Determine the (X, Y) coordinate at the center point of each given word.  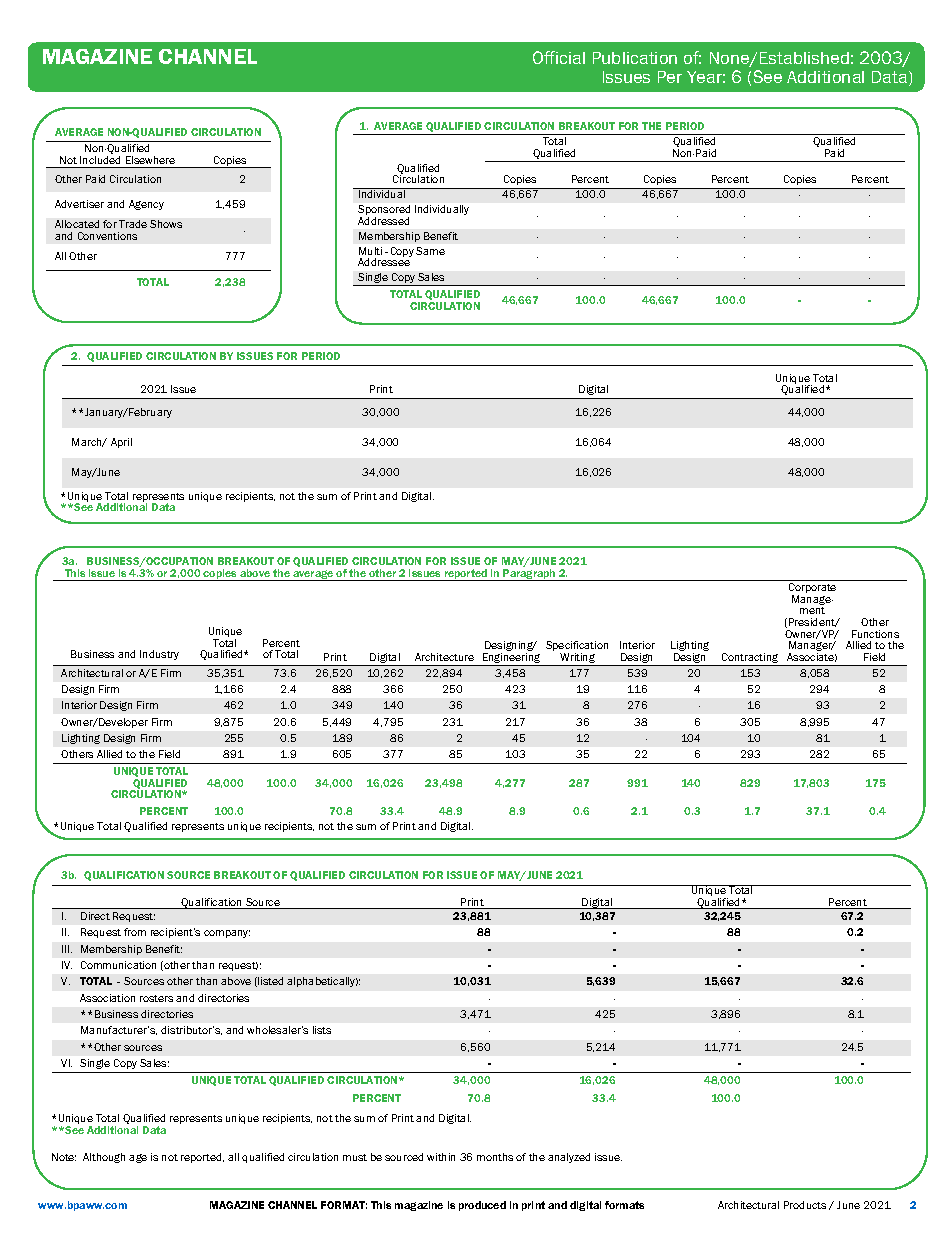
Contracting (750, 659)
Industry (159, 655)
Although (104, 1158)
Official (559, 57)
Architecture (444, 657)
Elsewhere (150, 160)
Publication (635, 58)
